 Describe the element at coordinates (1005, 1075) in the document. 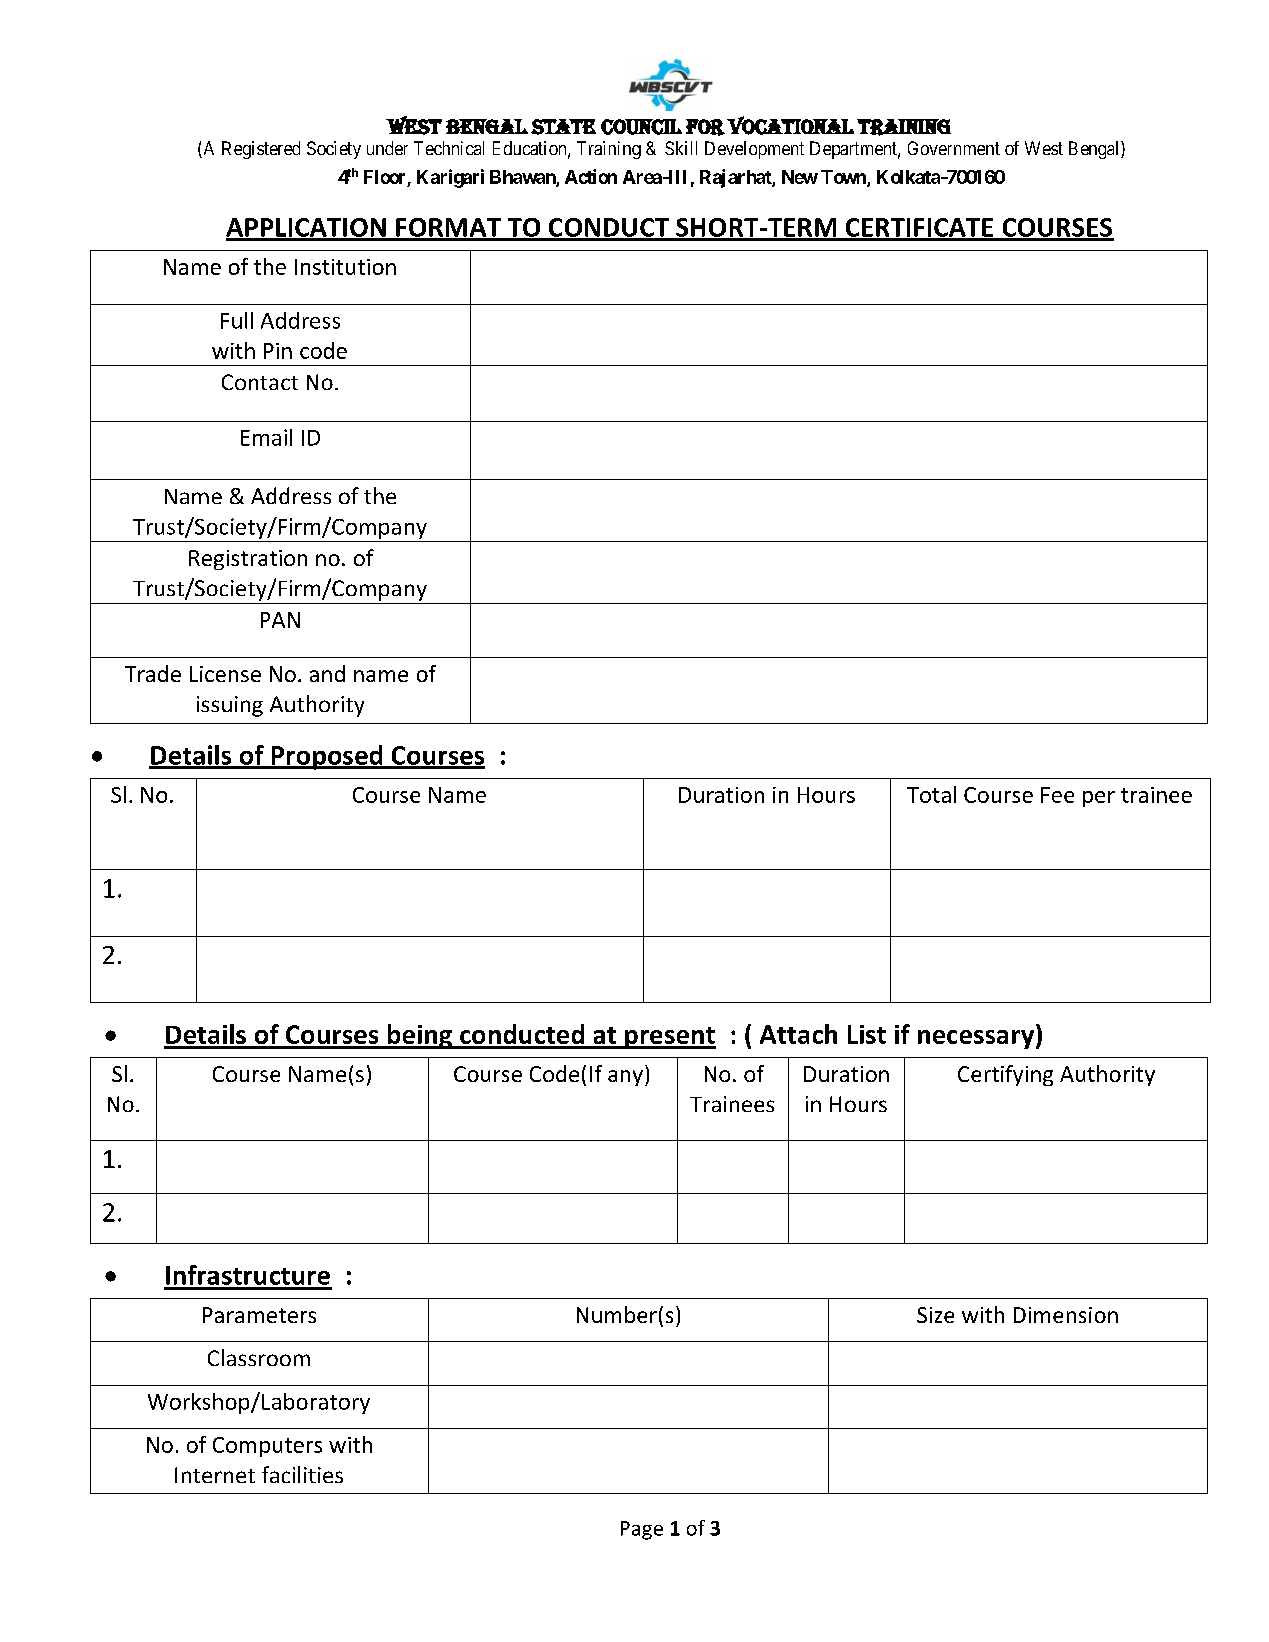

I see `Certifying` at that location.
